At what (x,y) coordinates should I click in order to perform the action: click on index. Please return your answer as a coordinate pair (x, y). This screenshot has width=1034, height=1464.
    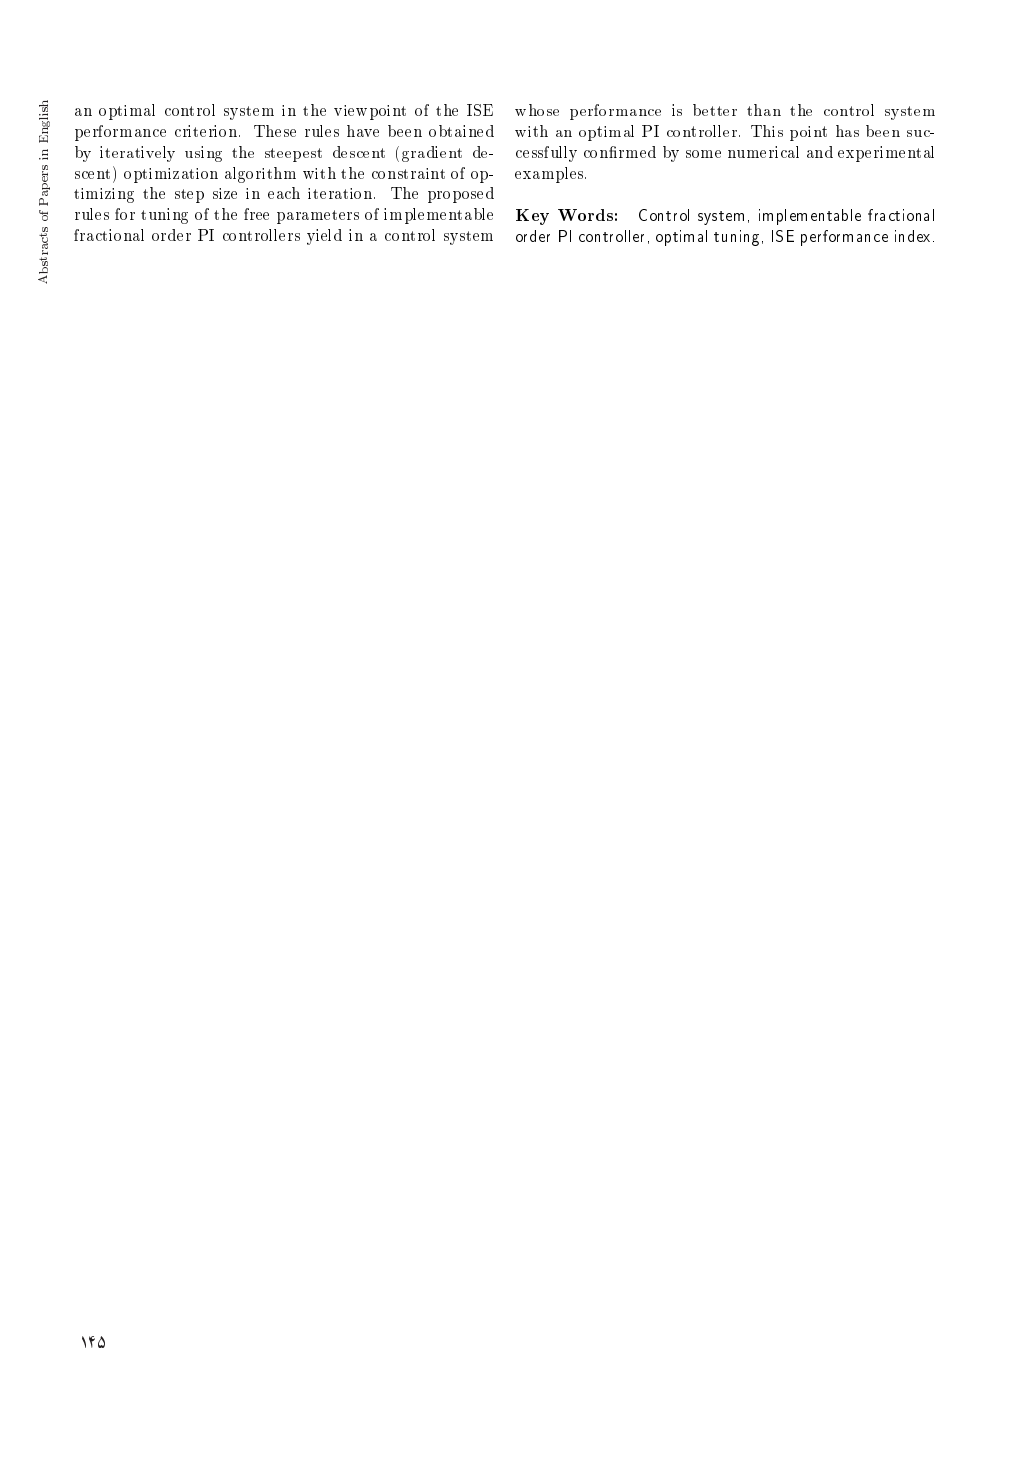
    Looking at the image, I should click on (912, 236).
